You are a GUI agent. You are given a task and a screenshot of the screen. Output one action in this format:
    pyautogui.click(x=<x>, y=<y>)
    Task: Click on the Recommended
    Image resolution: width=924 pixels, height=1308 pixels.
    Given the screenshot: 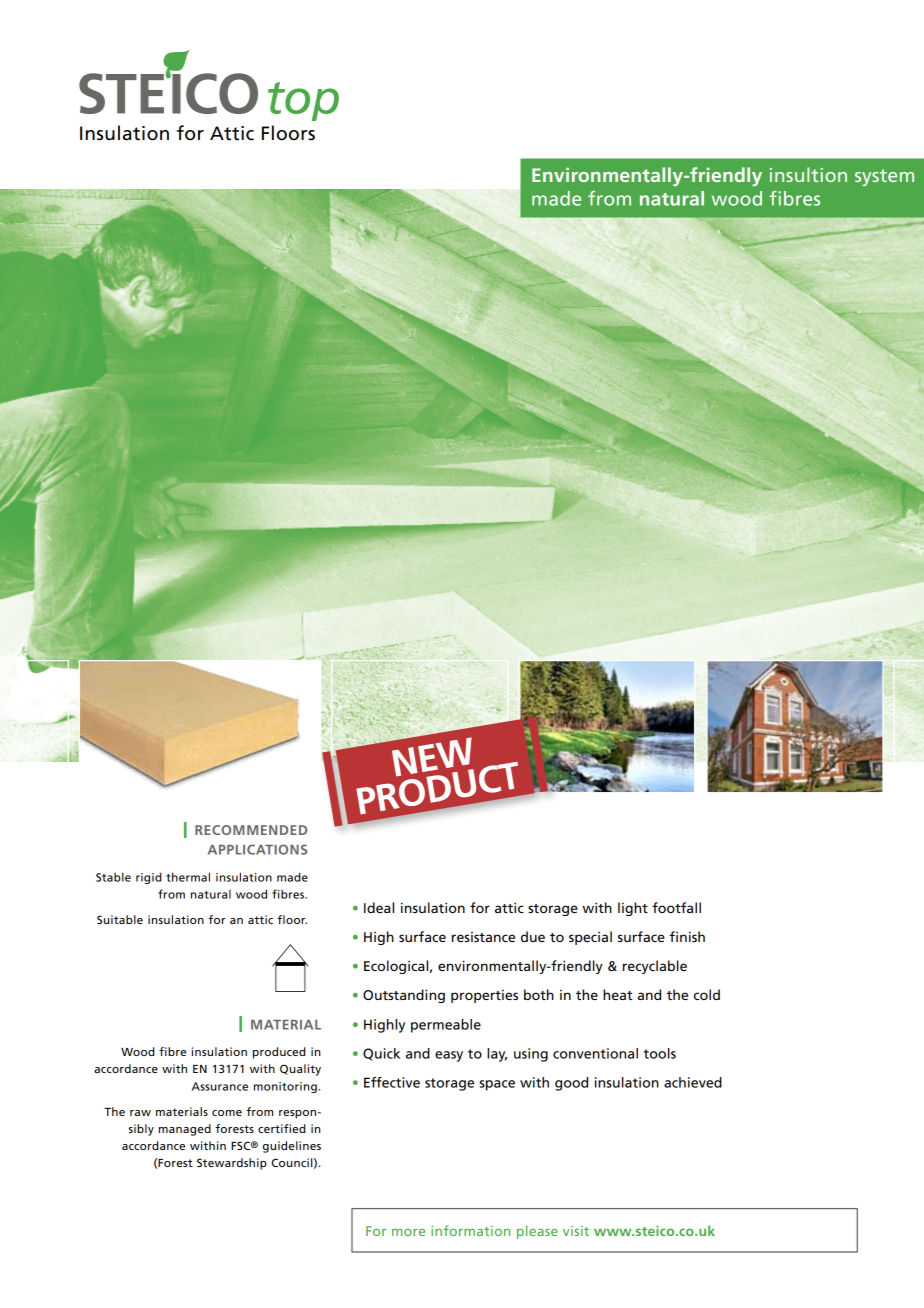 What is the action you would take?
    pyautogui.click(x=251, y=830)
